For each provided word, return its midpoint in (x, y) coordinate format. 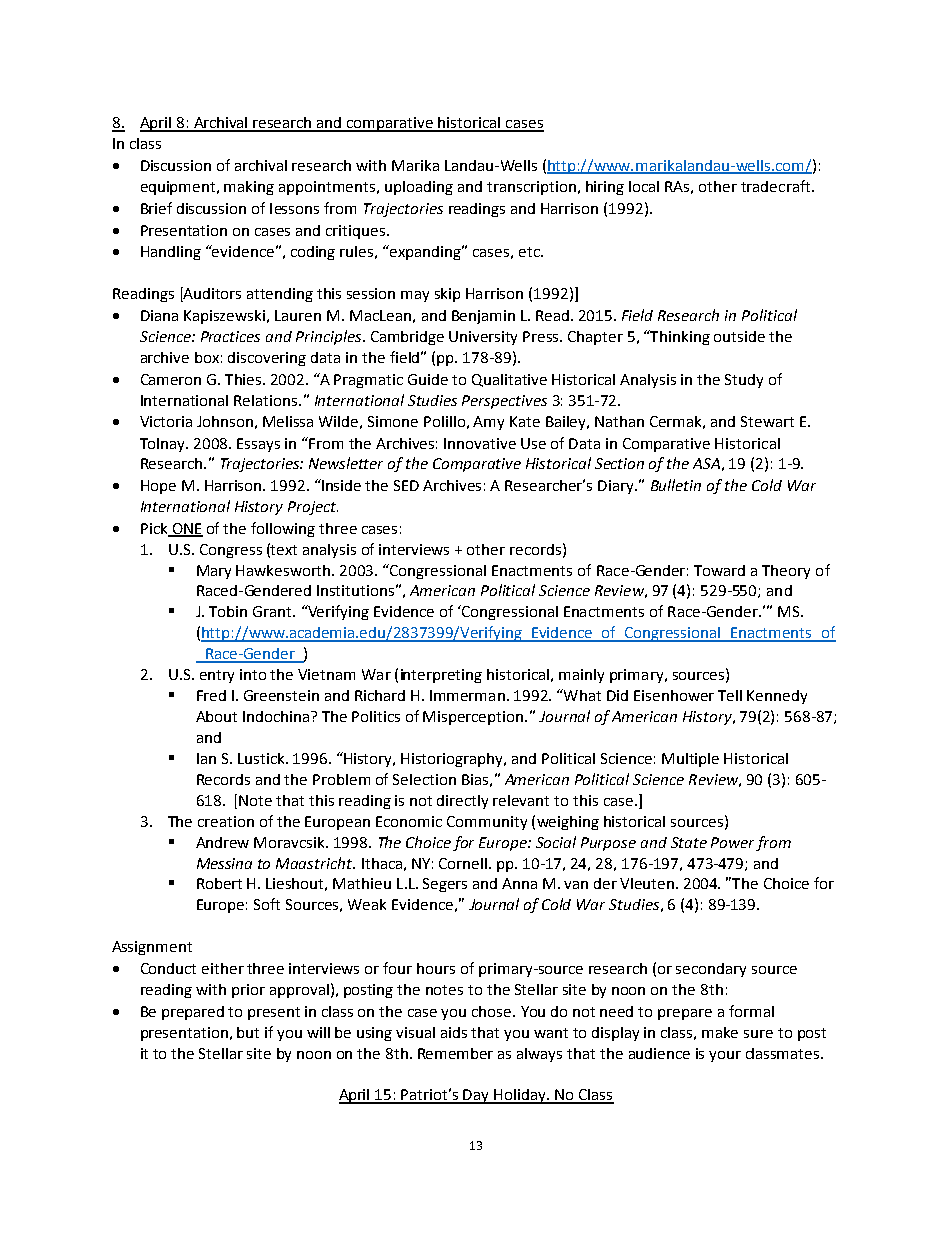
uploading (419, 188)
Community (487, 823)
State (689, 842)
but (248, 1032)
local (644, 186)
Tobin (228, 611)
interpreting (441, 676)
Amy (488, 423)
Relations (267, 400)
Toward (719, 570)
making (249, 188)
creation (226, 821)
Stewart (767, 421)
